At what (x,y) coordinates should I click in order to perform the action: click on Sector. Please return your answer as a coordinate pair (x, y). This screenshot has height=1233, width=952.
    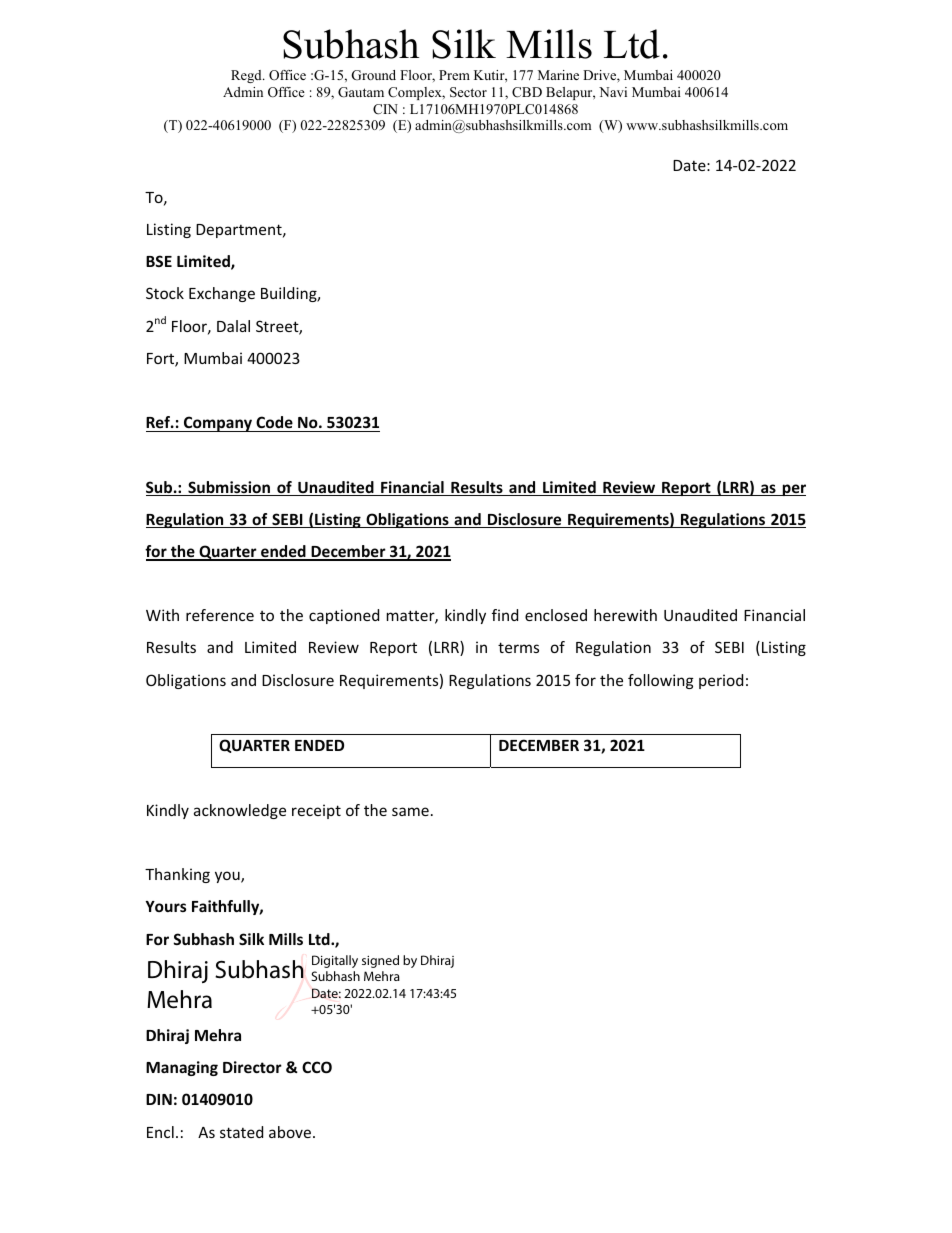
    Looking at the image, I should click on (468, 92).
